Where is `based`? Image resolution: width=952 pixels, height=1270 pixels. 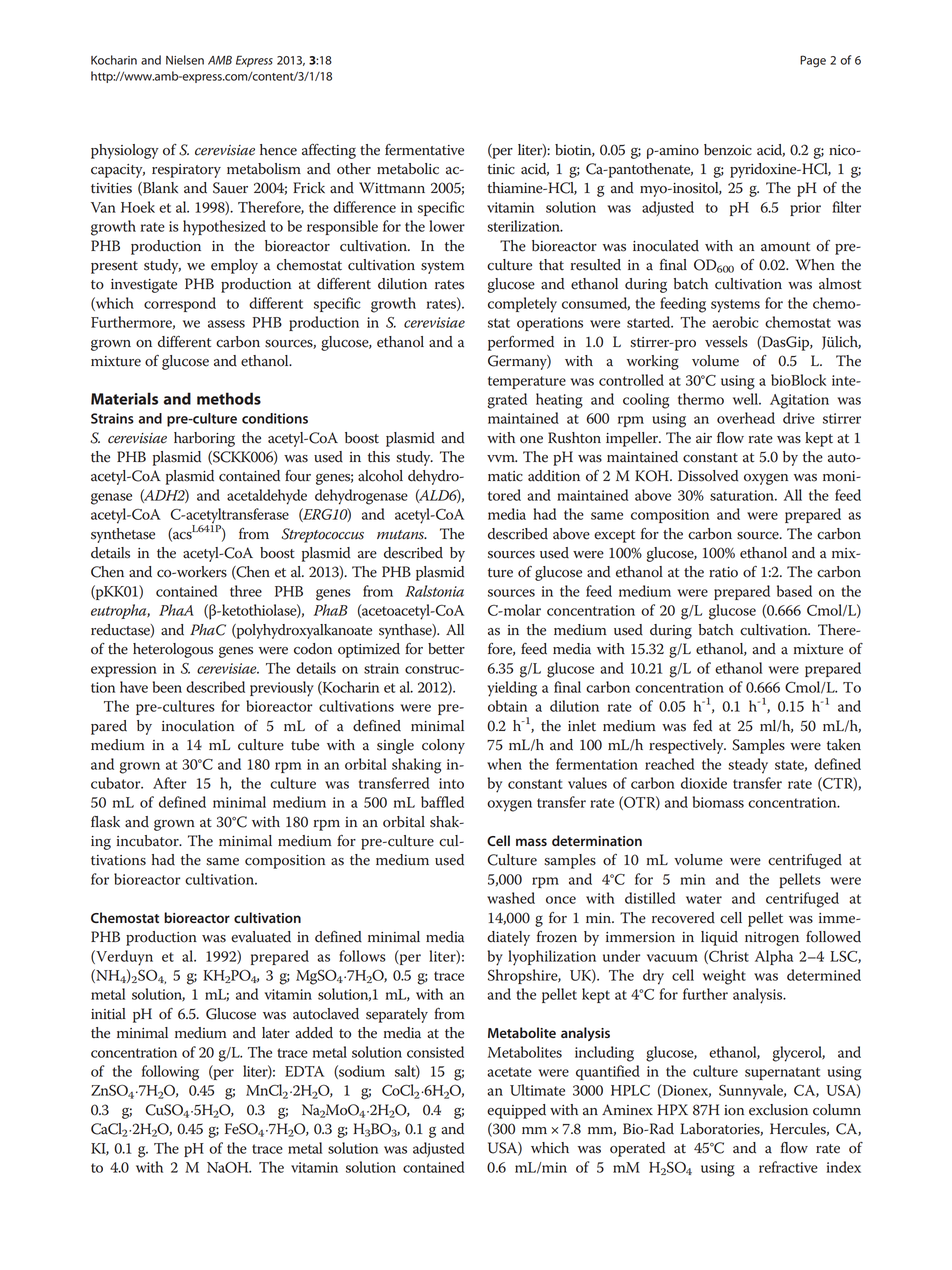
based is located at coordinates (794, 591).
